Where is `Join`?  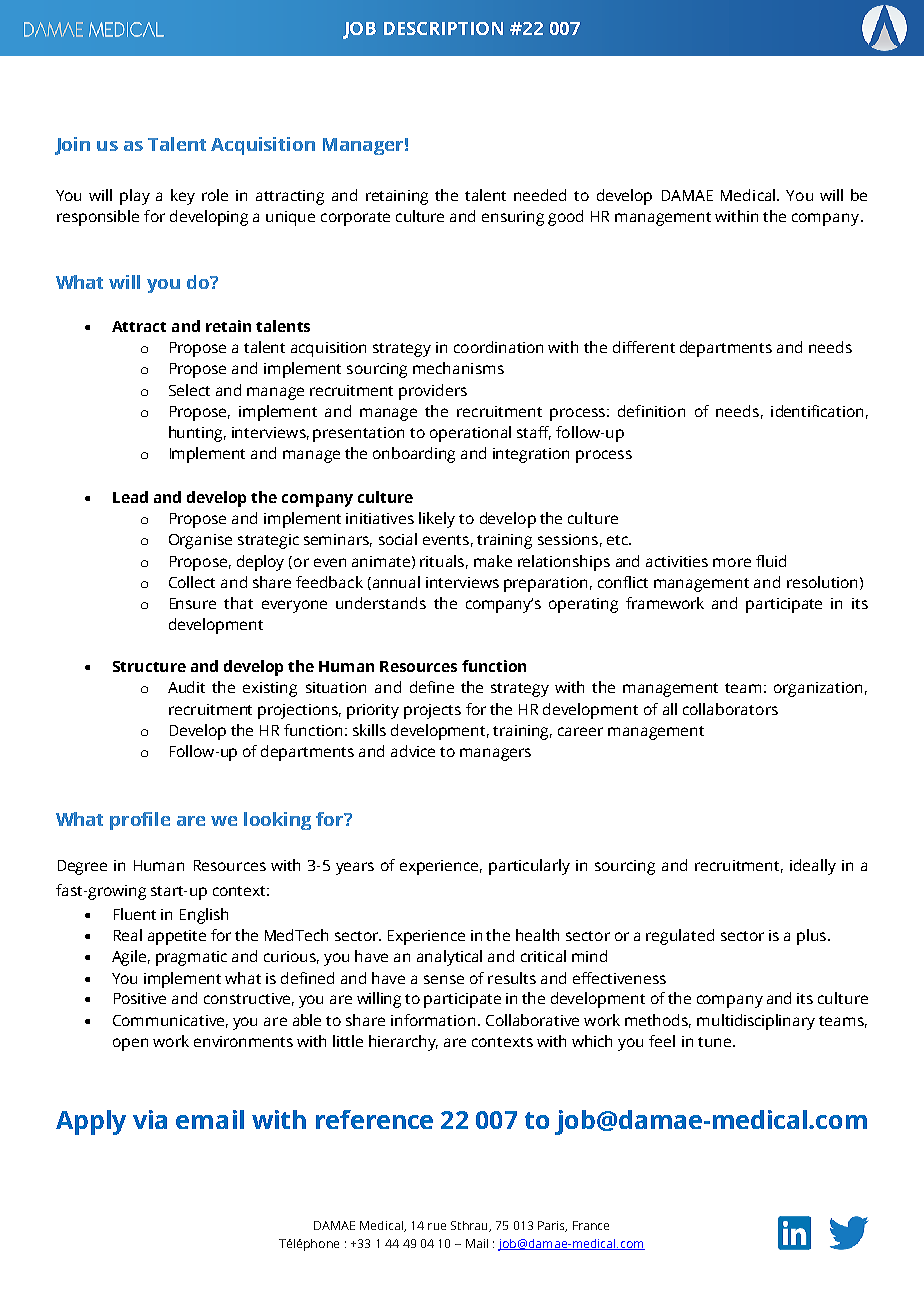 Join is located at coordinates (72, 146).
